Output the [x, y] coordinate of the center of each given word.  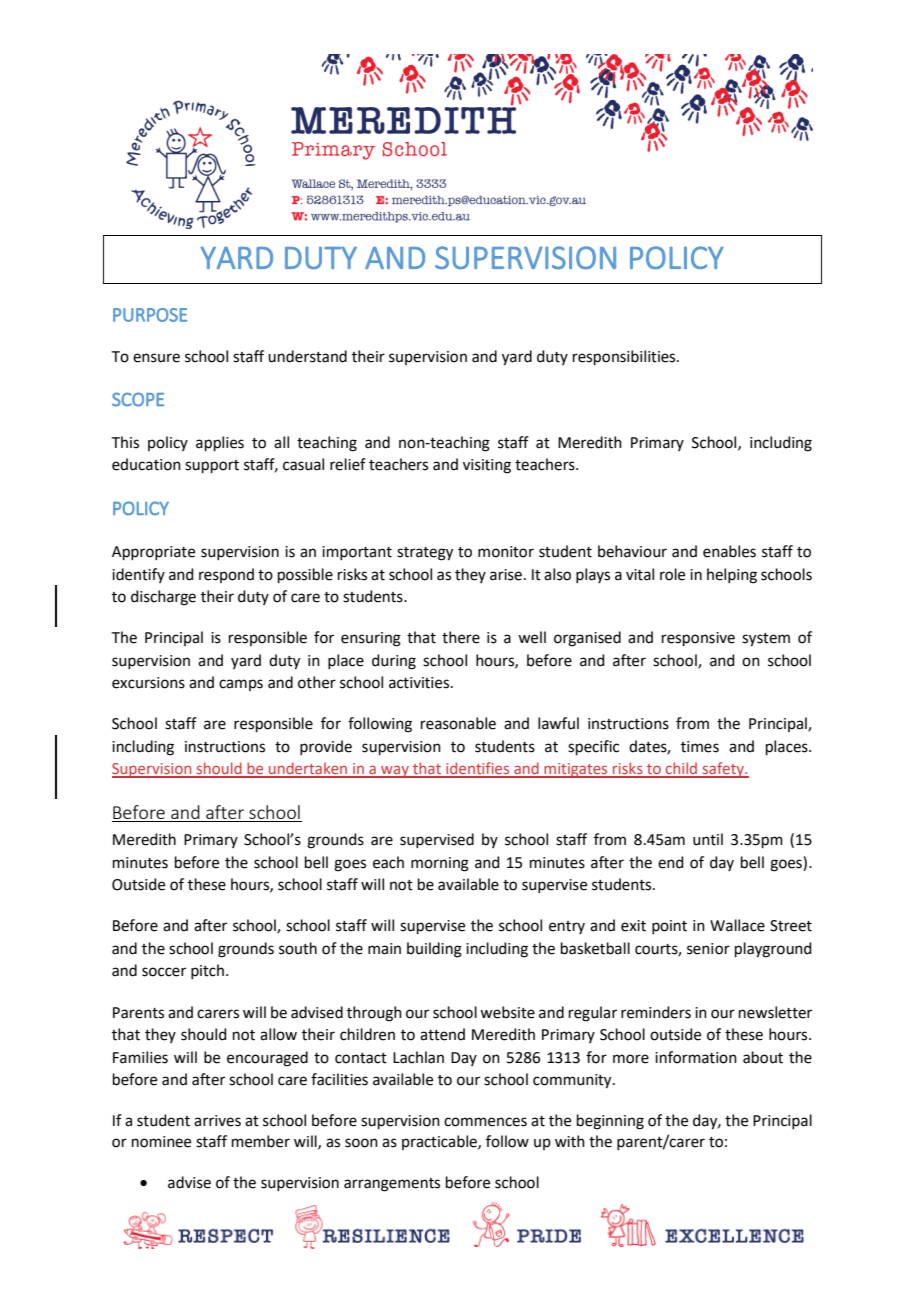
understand [307, 356]
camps [241, 685]
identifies [478, 769]
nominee [161, 1142]
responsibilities [625, 357]
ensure [156, 358]
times [700, 747]
